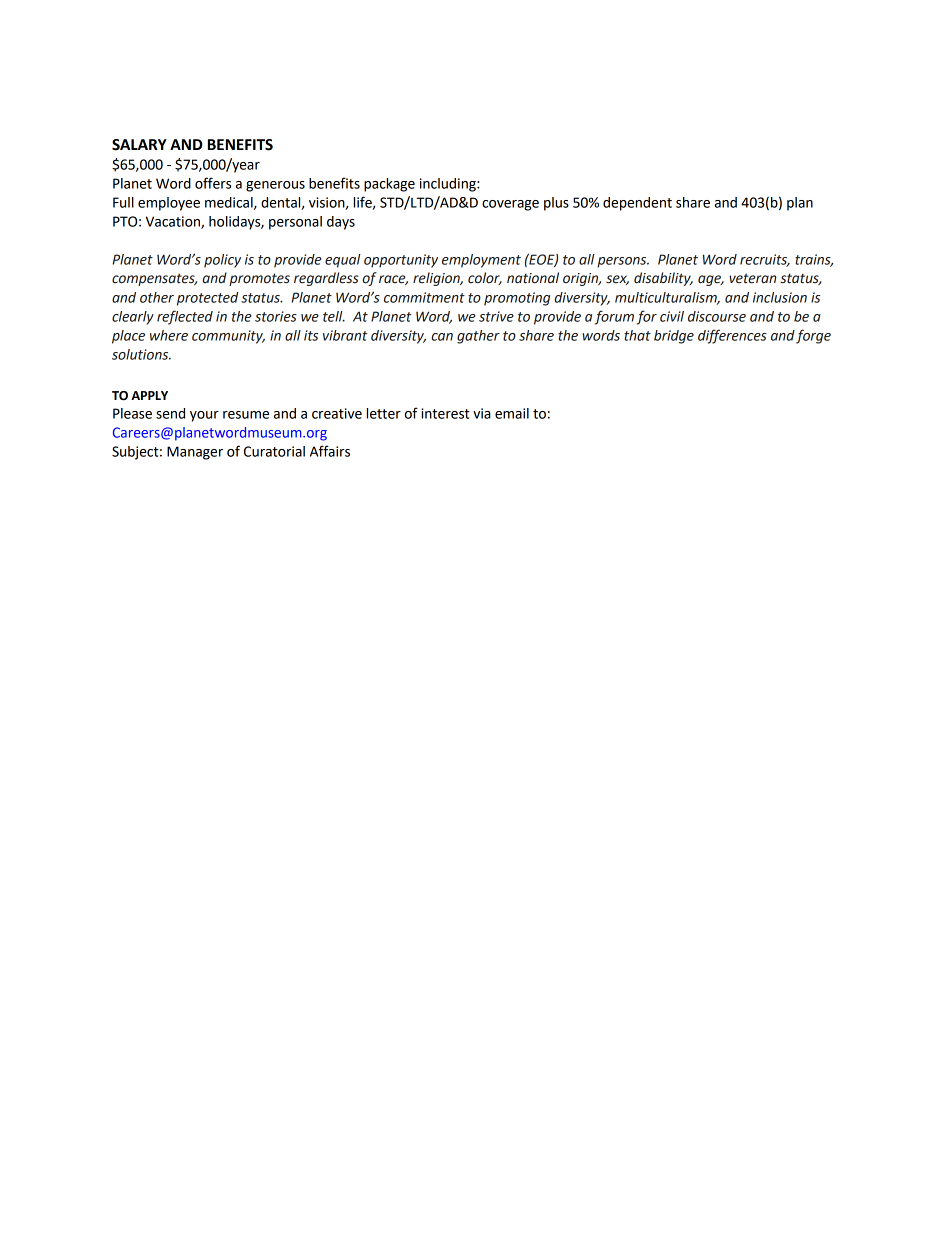 Image resolution: width=952 pixels, height=1233 pixels. What do you see at coordinates (481, 261) in the document?
I see `employment` at bounding box center [481, 261].
